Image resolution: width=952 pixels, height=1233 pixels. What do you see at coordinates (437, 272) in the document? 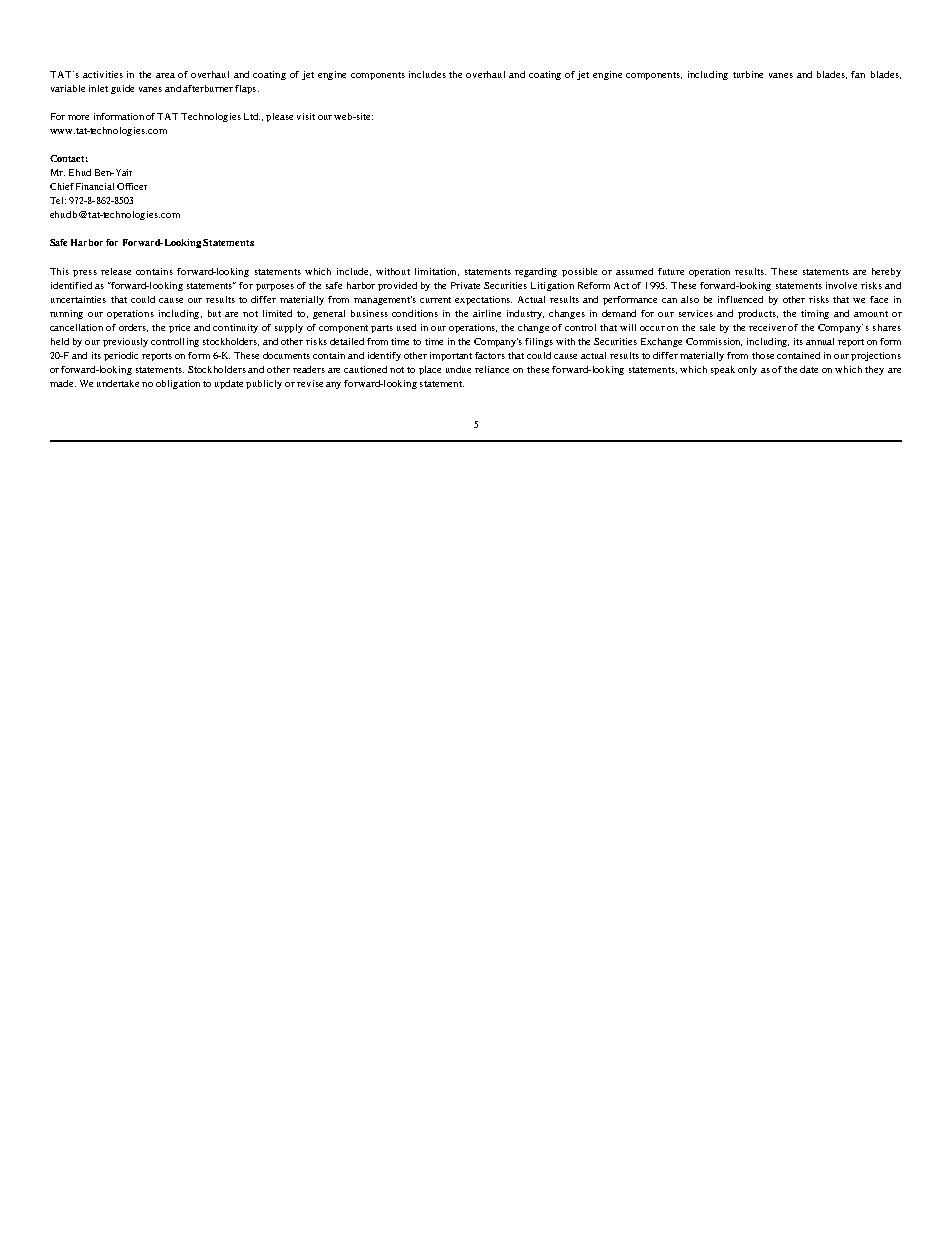
I see `limitation` at bounding box center [437, 272].
